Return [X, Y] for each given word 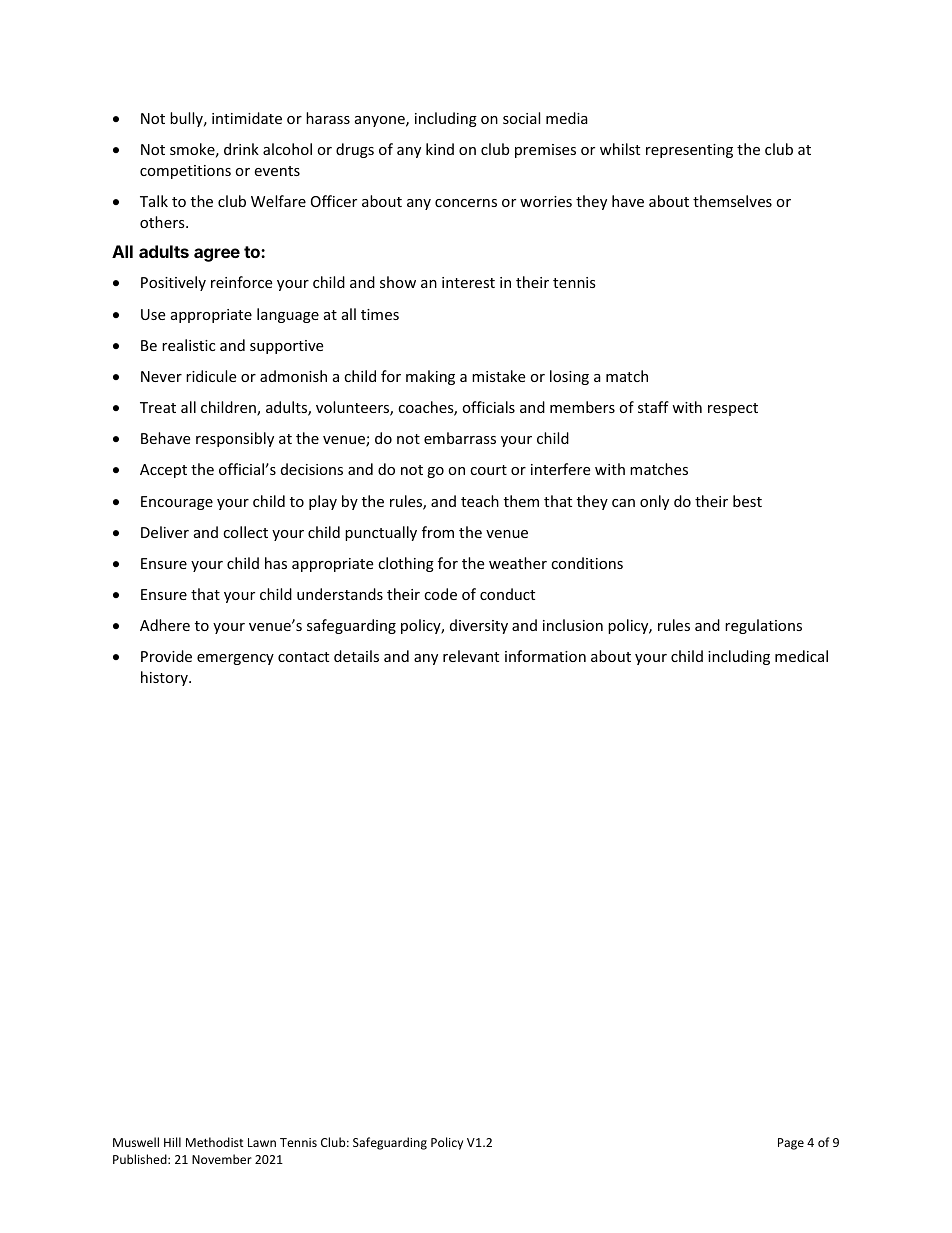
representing [689, 151]
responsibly [235, 439]
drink [241, 149]
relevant [471, 656]
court [488, 470]
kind [440, 149]
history [165, 678]
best [747, 501]
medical [801, 656]
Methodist [215, 1142]
